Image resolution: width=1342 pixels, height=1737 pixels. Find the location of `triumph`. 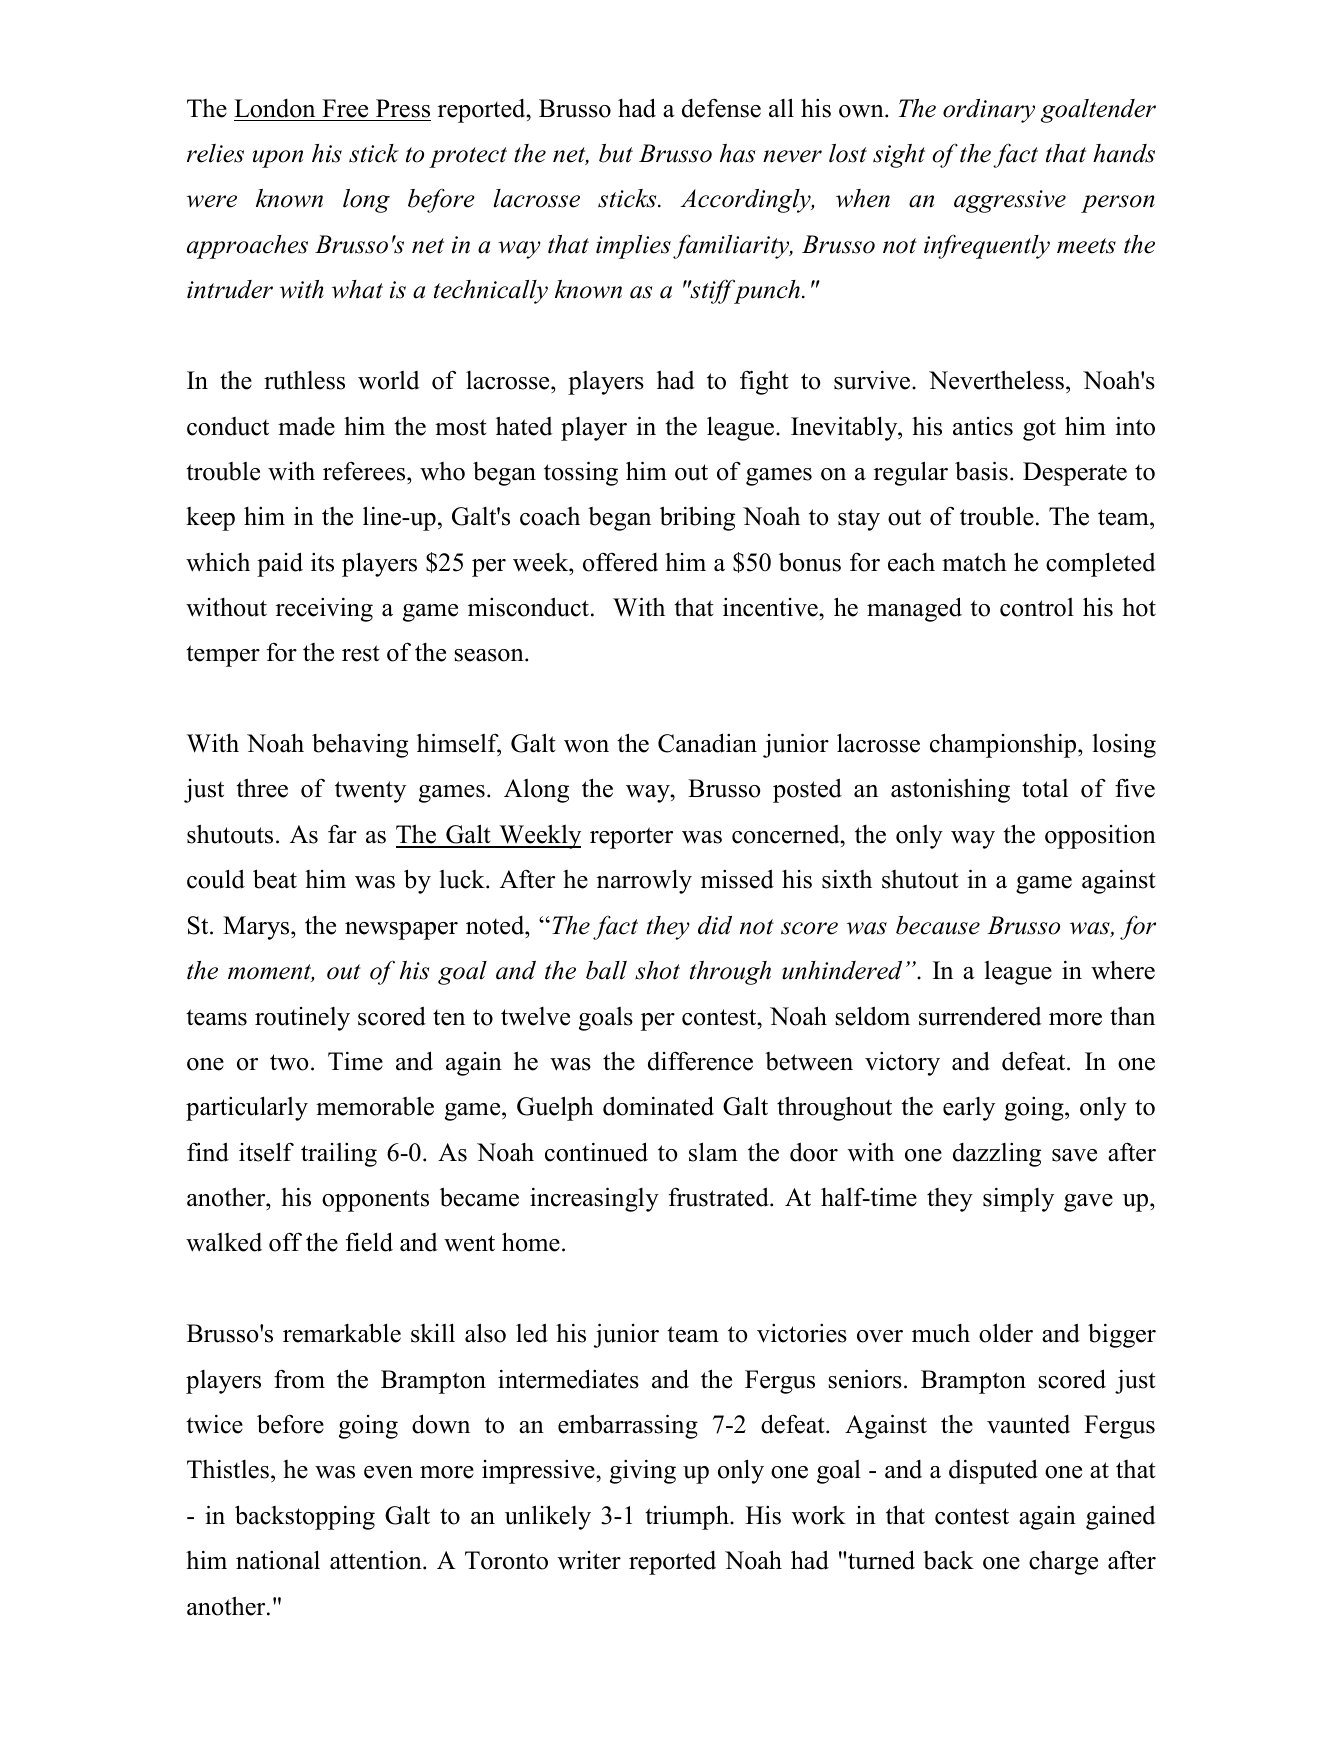

triumph is located at coordinates (688, 1517).
